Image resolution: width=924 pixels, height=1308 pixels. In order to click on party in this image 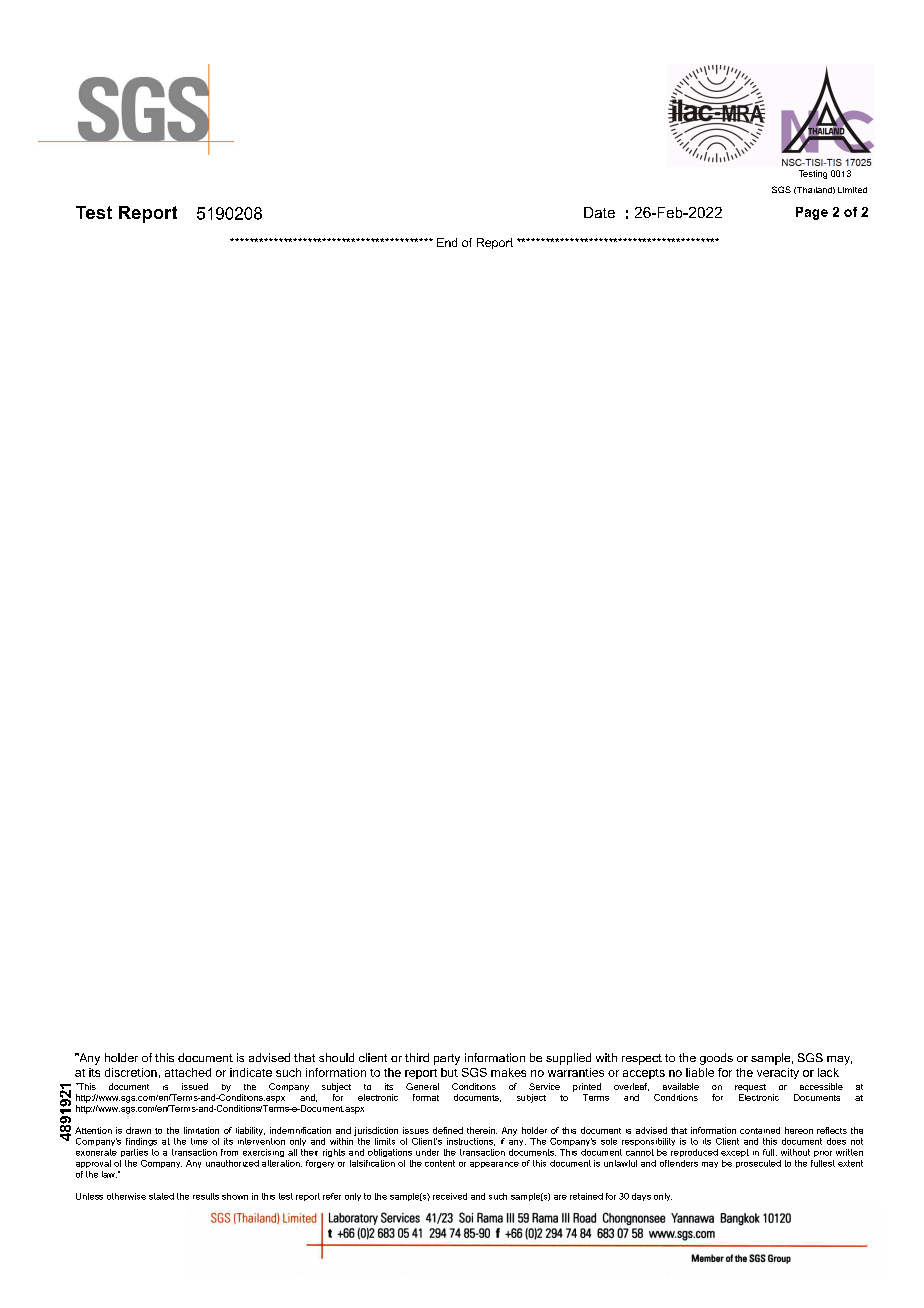, I will do `click(447, 1059)`.
